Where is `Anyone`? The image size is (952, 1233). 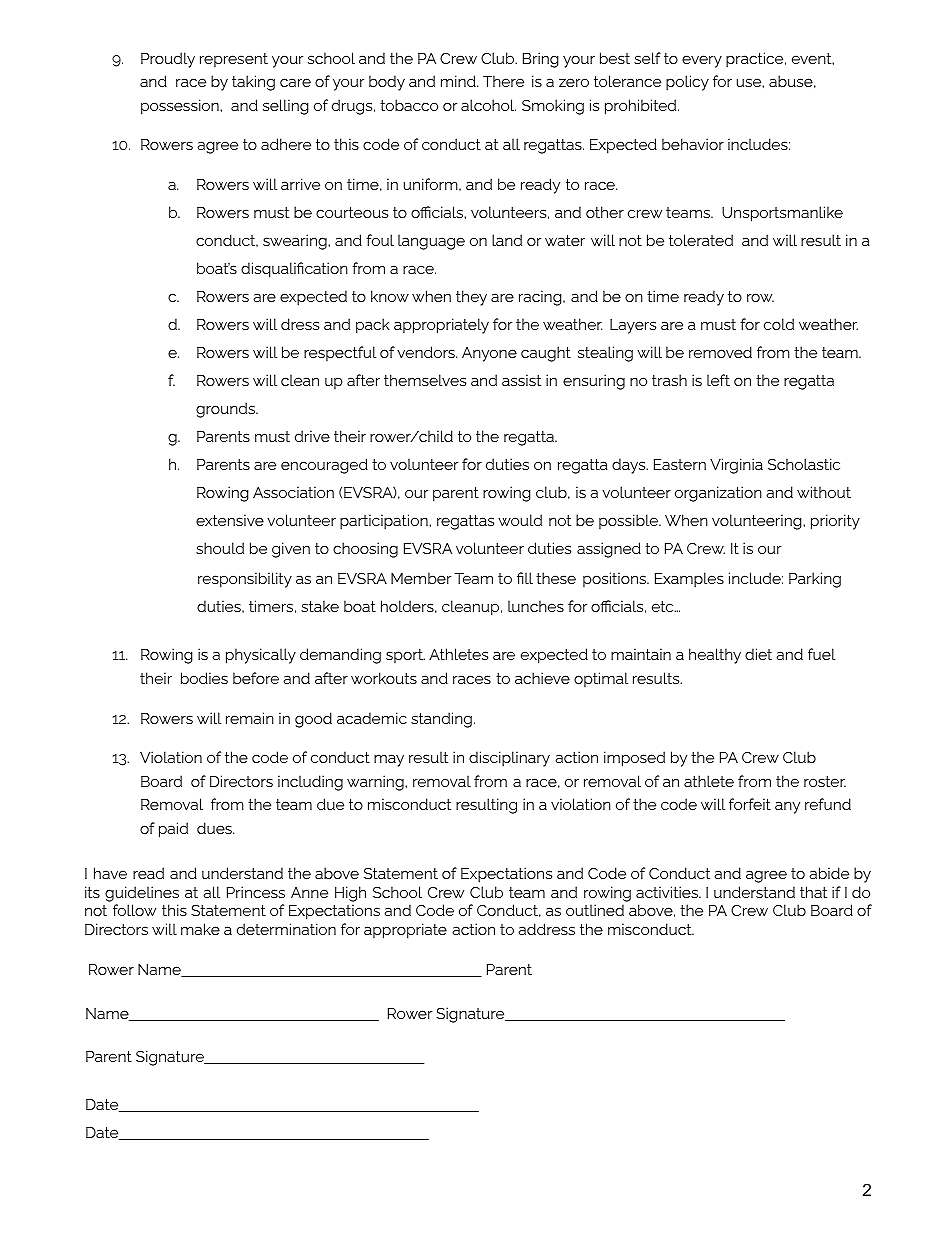
Anyone is located at coordinates (489, 354).
